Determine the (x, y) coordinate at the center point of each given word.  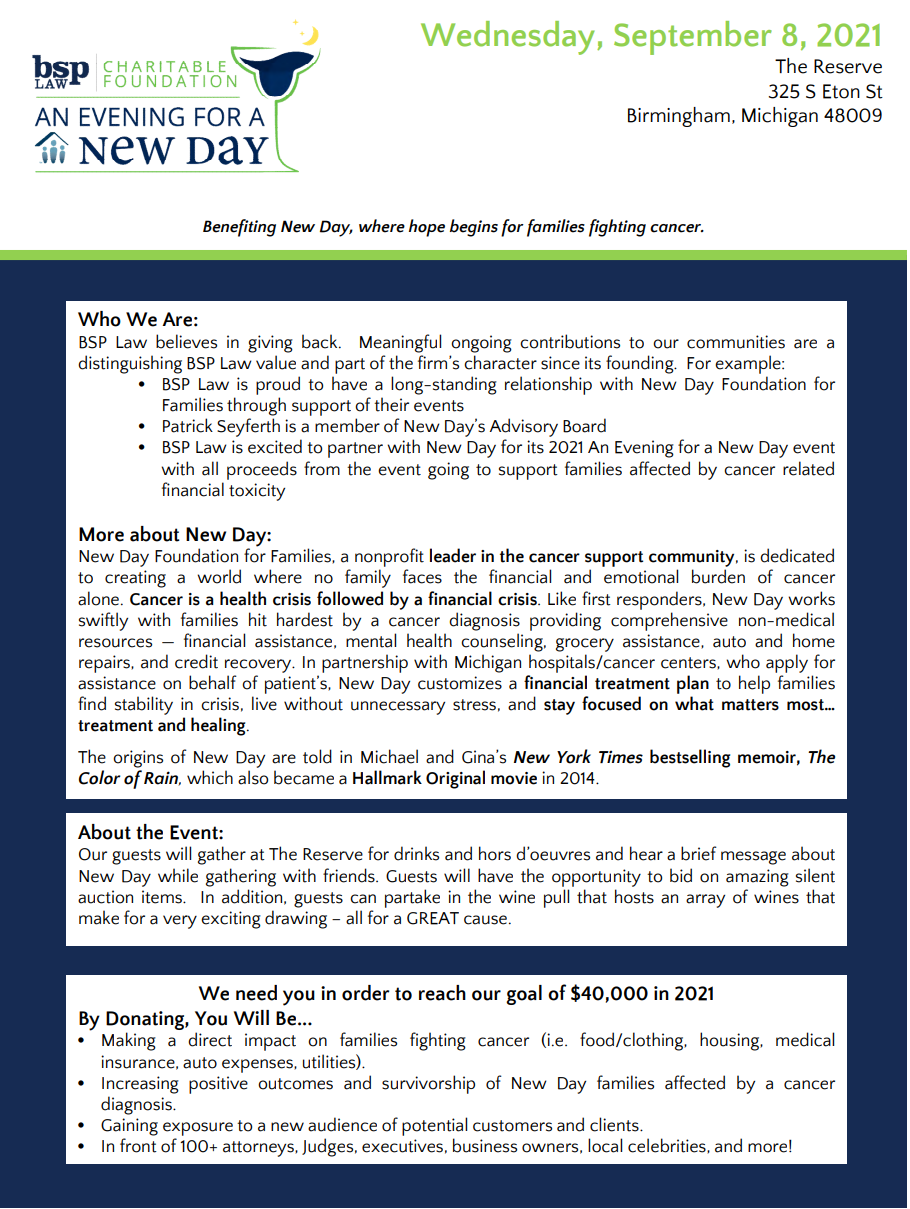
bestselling (690, 758)
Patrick (188, 425)
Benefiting (239, 228)
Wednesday (509, 38)
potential (434, 1126)
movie (514, 778)
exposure (198, 1129)
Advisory (524, 427)
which (210, 777)
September (693, 38)
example (749, 364)
